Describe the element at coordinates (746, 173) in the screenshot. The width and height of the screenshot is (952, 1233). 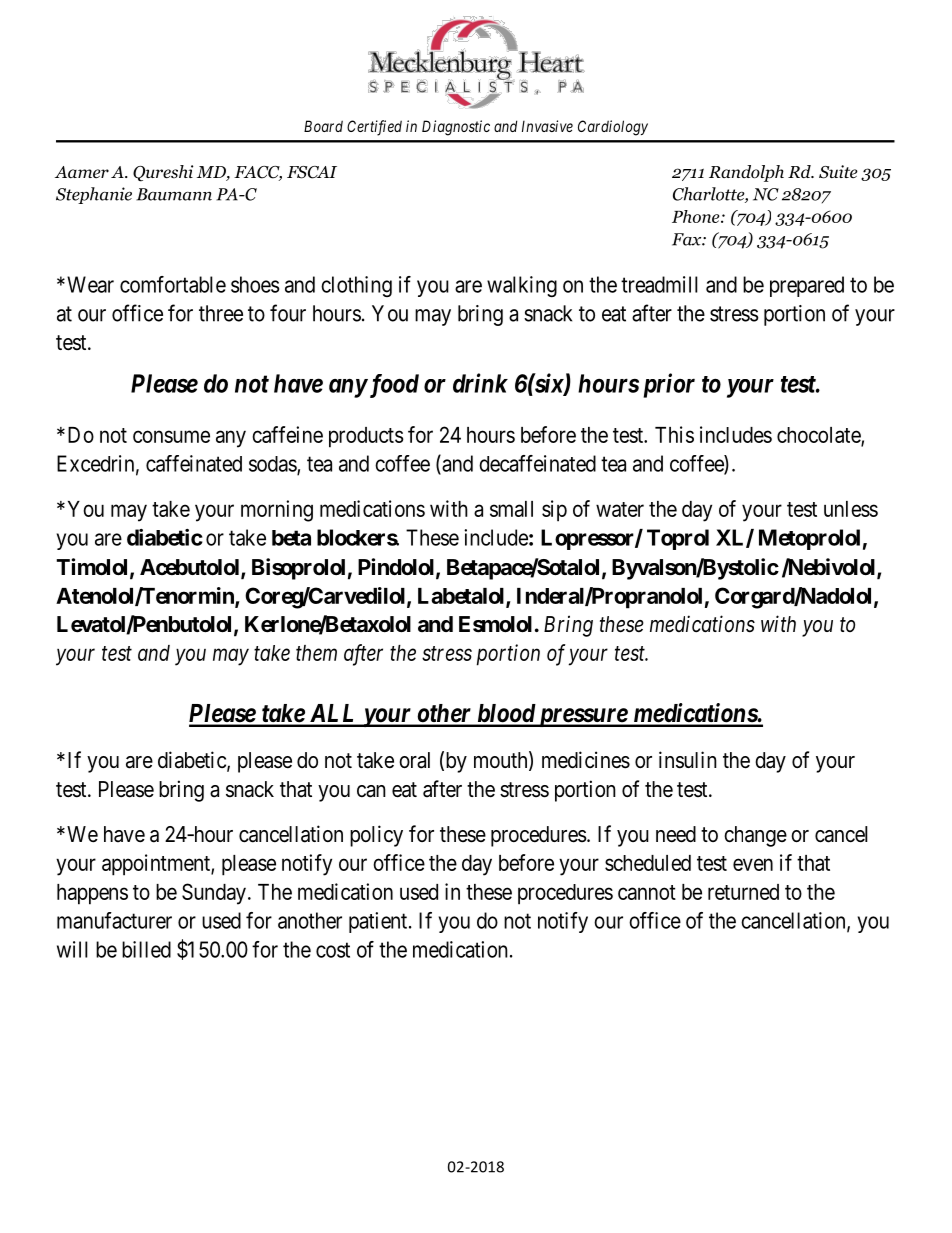
I see `Randolph` at that location.
